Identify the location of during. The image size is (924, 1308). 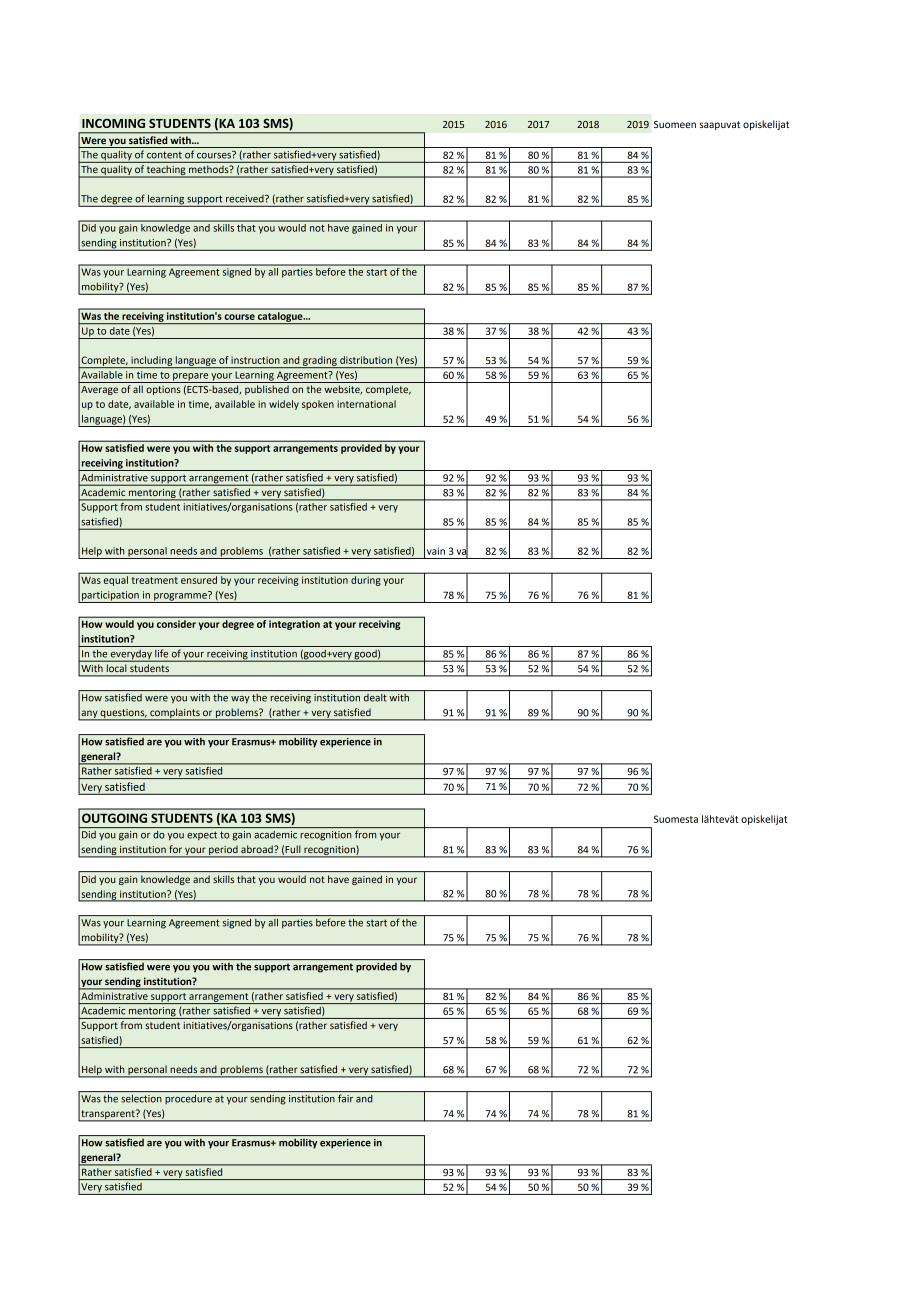
(366, 581).
